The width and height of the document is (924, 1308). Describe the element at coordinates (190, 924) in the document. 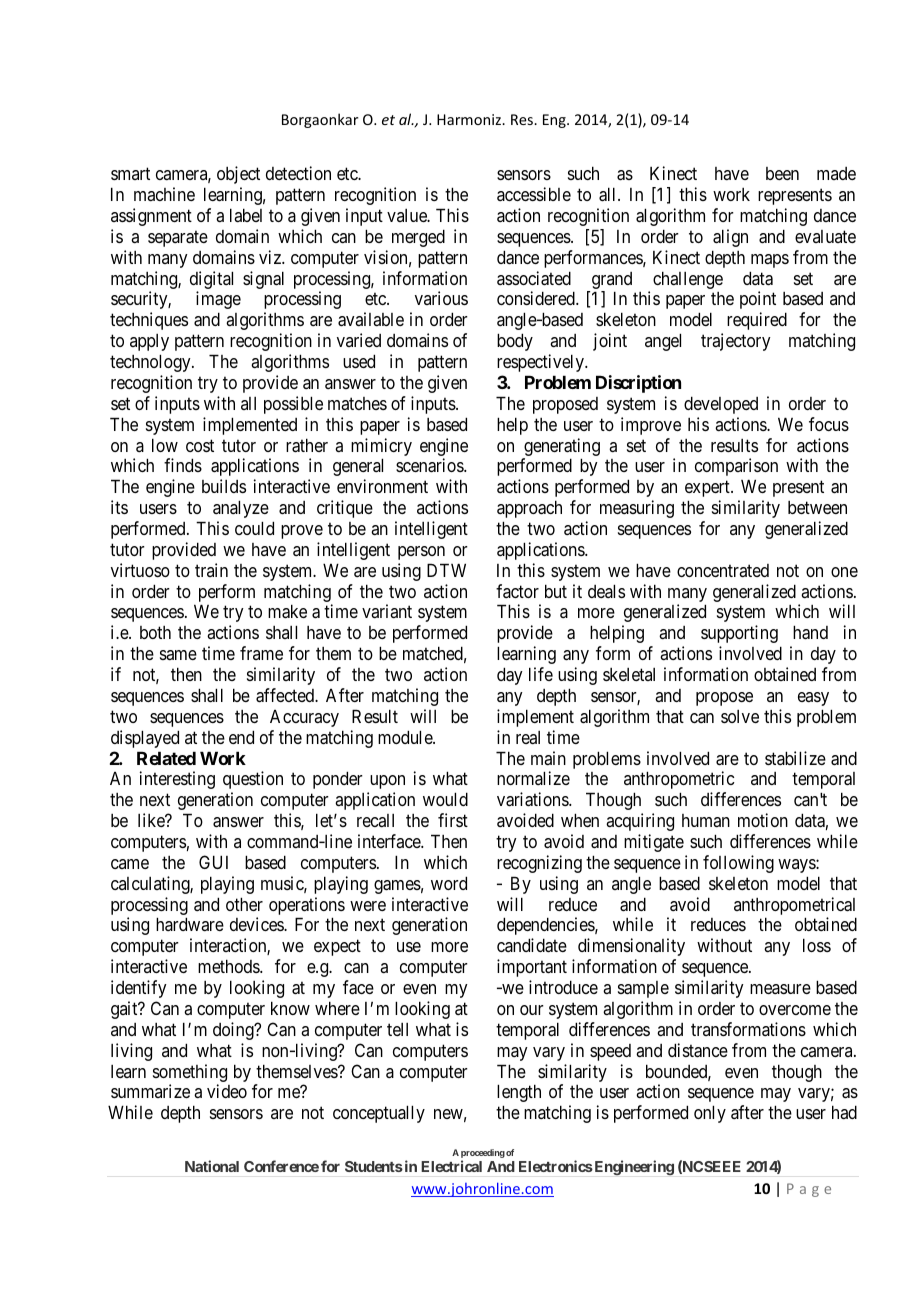

I see `hardware` at that location.
